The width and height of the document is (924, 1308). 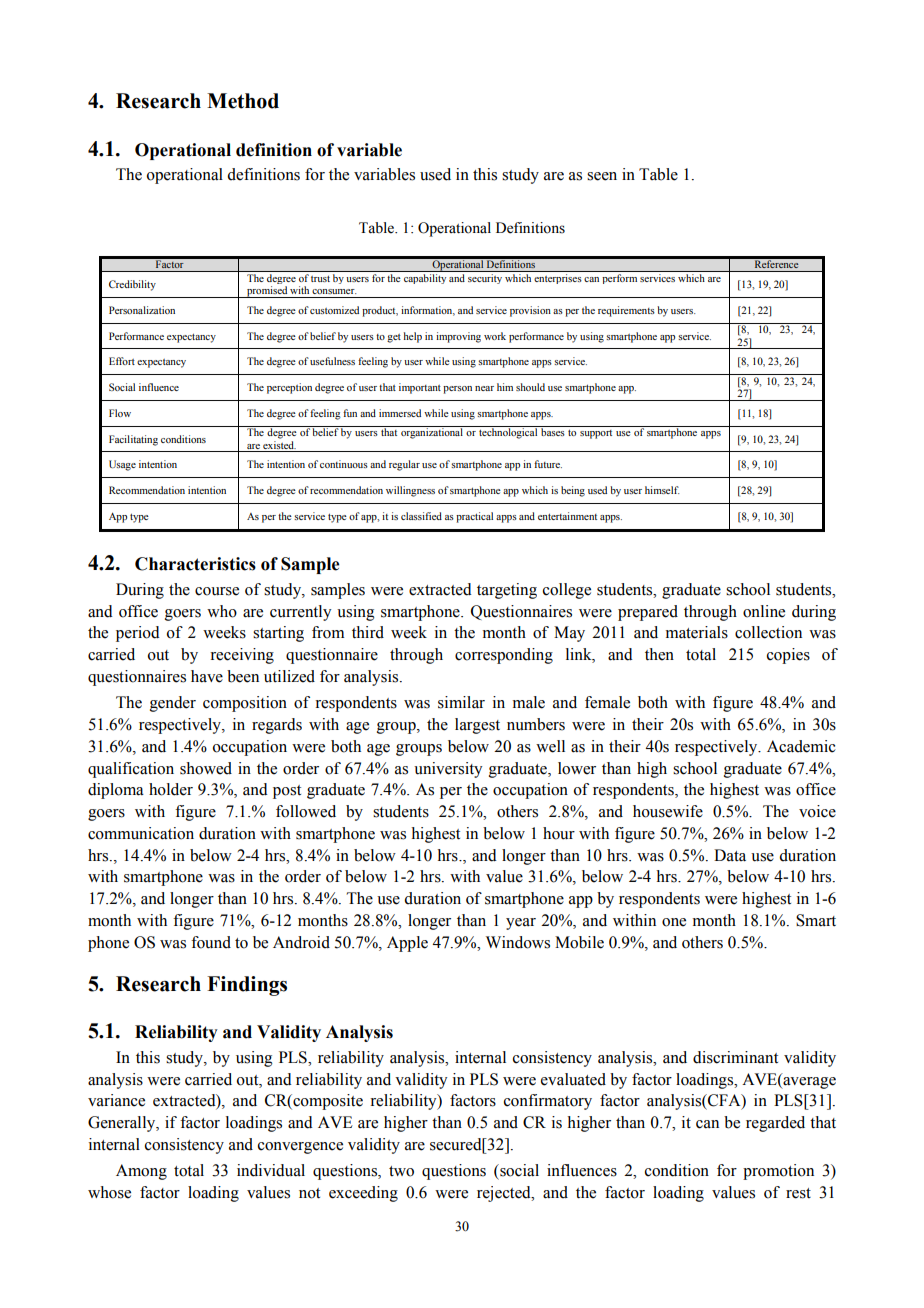 What do you see at coordinates (171, 789) in the document?
I see `holder` at bounding box center [171, 789].
